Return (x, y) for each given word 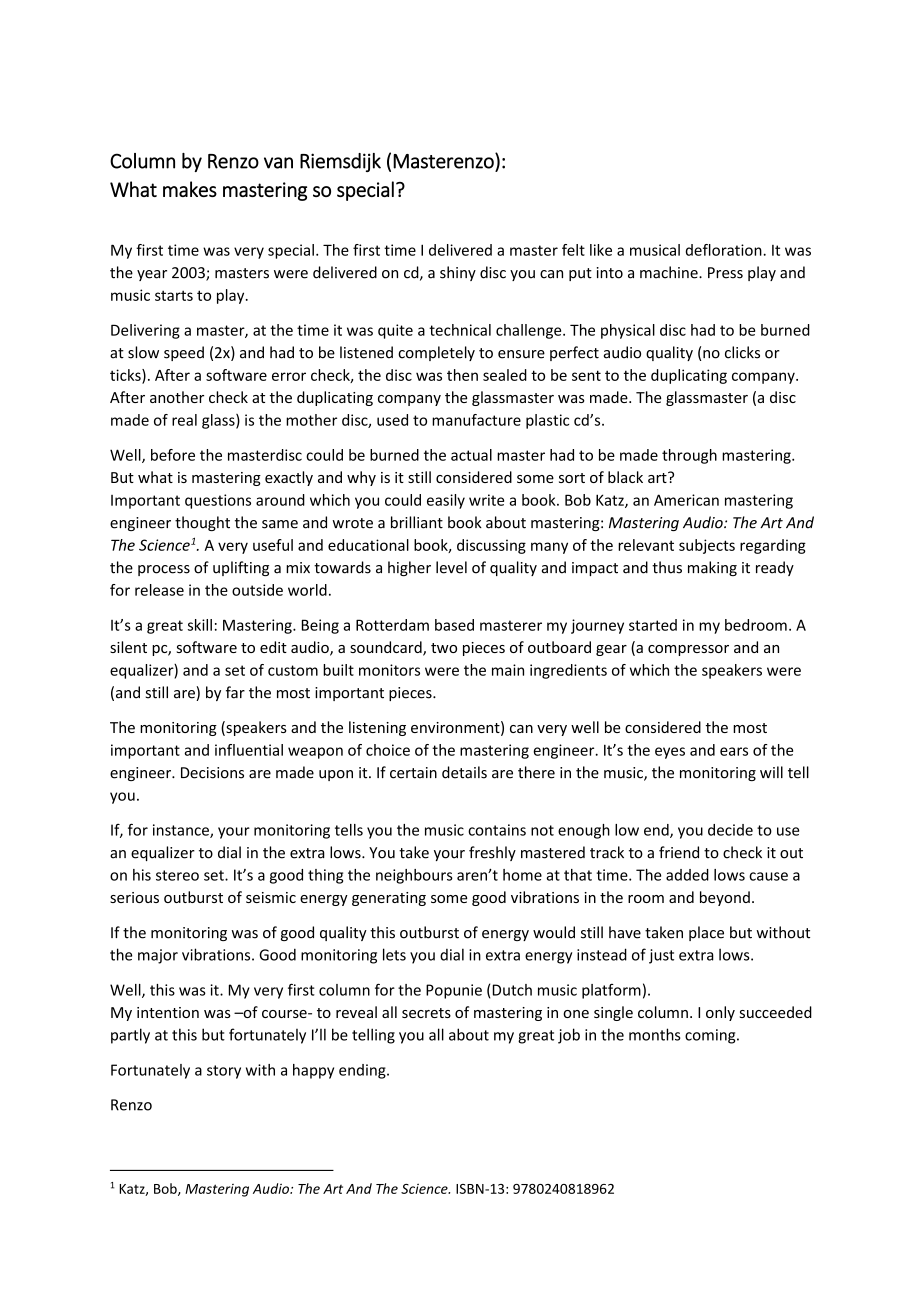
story (224, 1072)
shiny (458, 273)
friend (679, 852)
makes (190, 189)
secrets (426, 1013)
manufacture (476, 420)
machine (670, 272)
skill (200, 625)
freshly (492, 853)
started (653, 625)
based (454, 625)
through (689, 456)
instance (182, 831)
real (184, 420)
